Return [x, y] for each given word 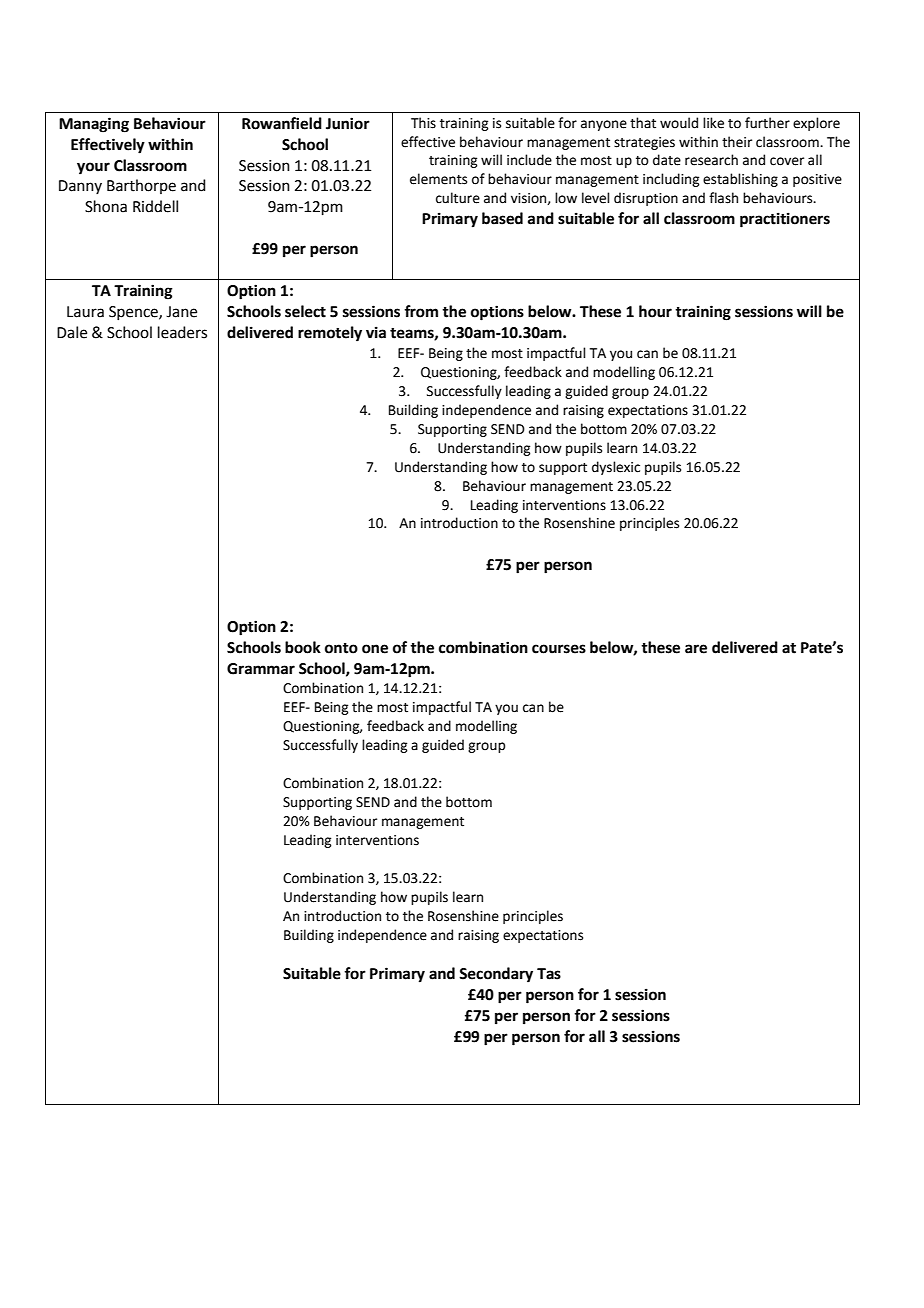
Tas [549, 974]
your [93, 168]
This [423, 123]
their [737, 142]
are [696, 649]
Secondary [496, 975]
